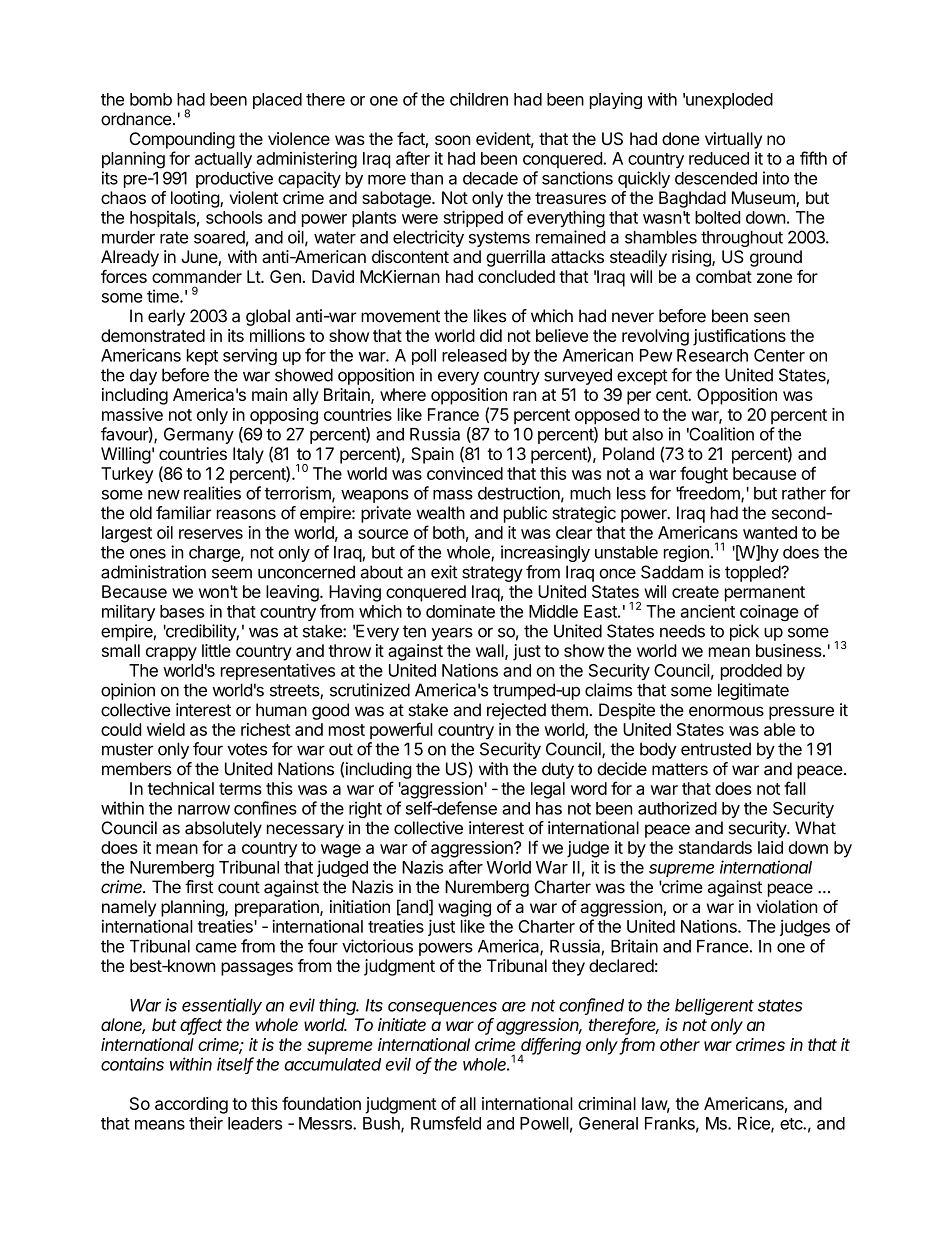 This screenshot has height=1233, width=952. I want to click on standards, so click(715, 847).
